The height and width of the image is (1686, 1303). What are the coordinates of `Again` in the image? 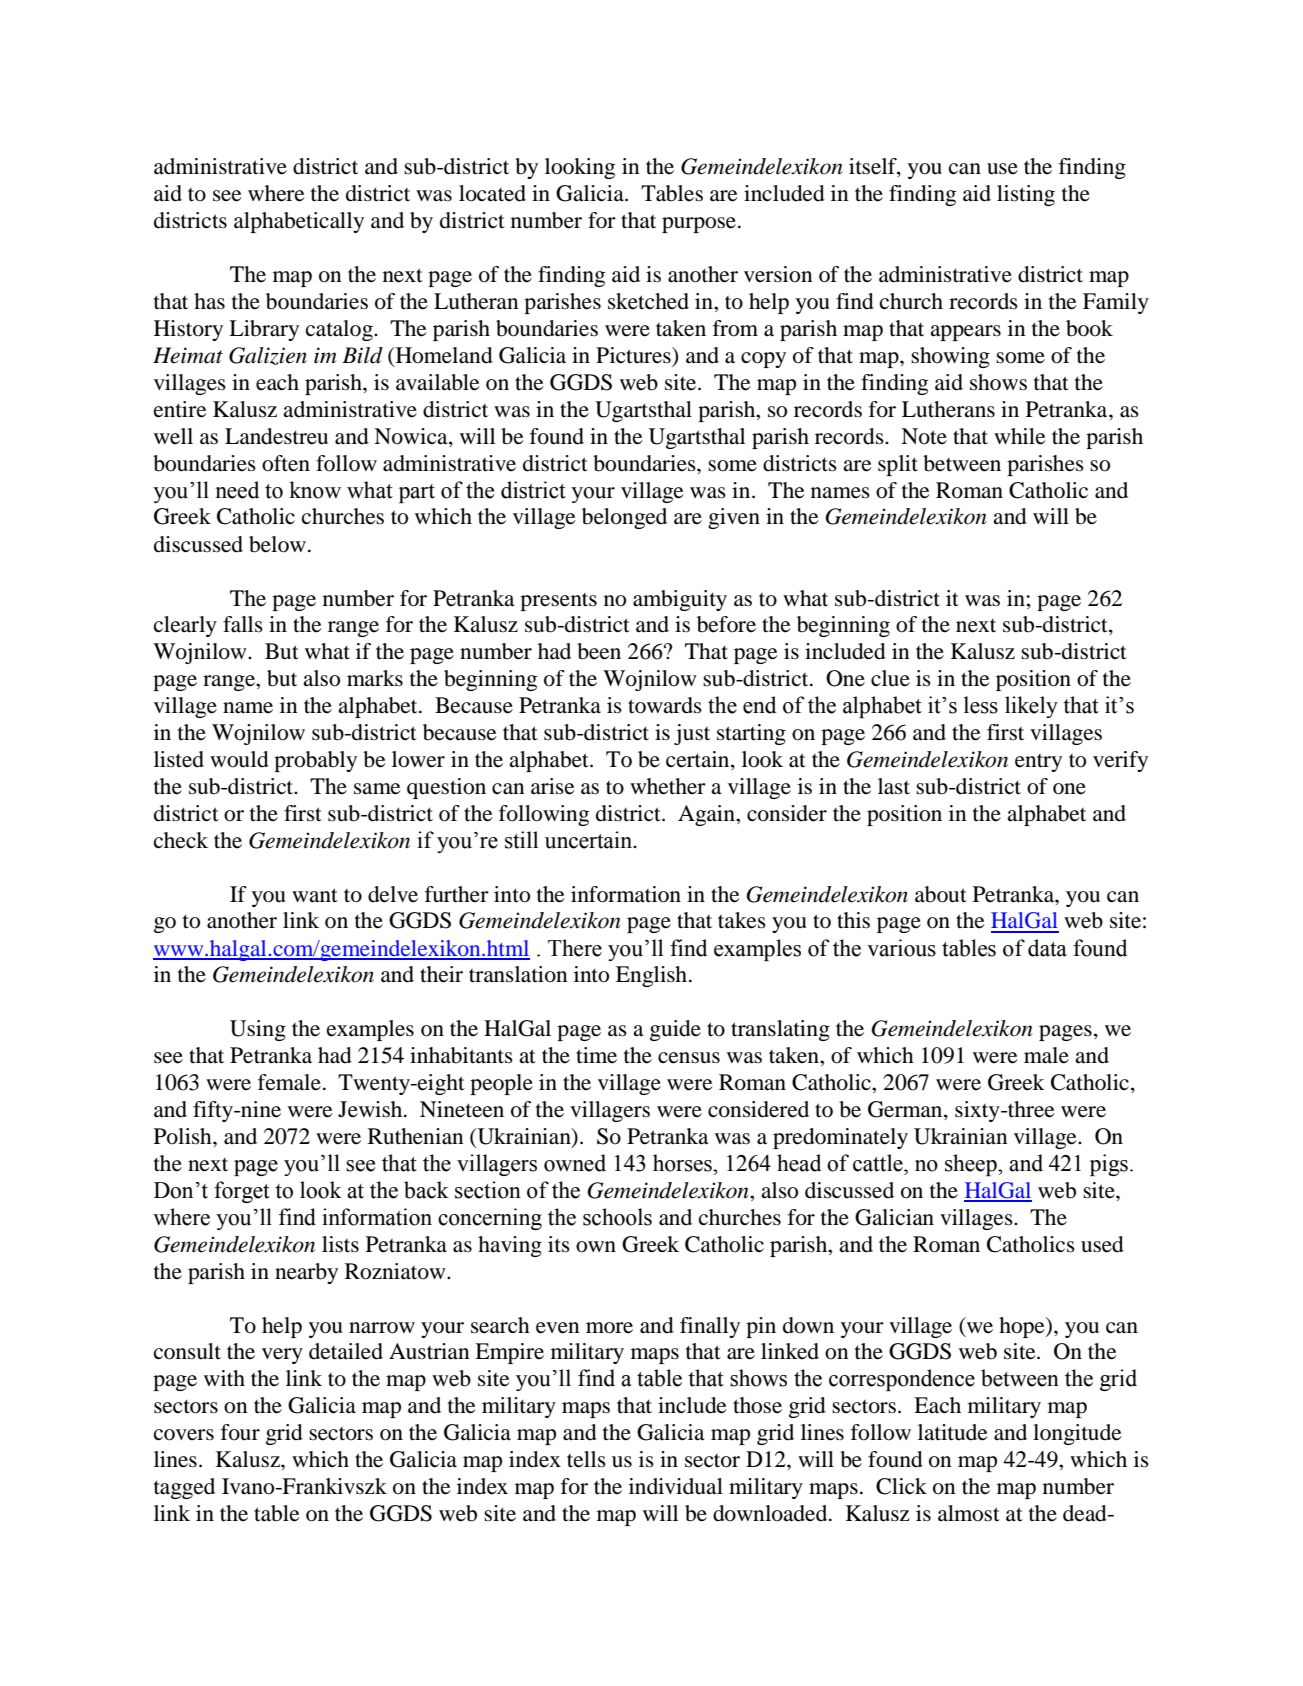 It's located at (707, 815).
